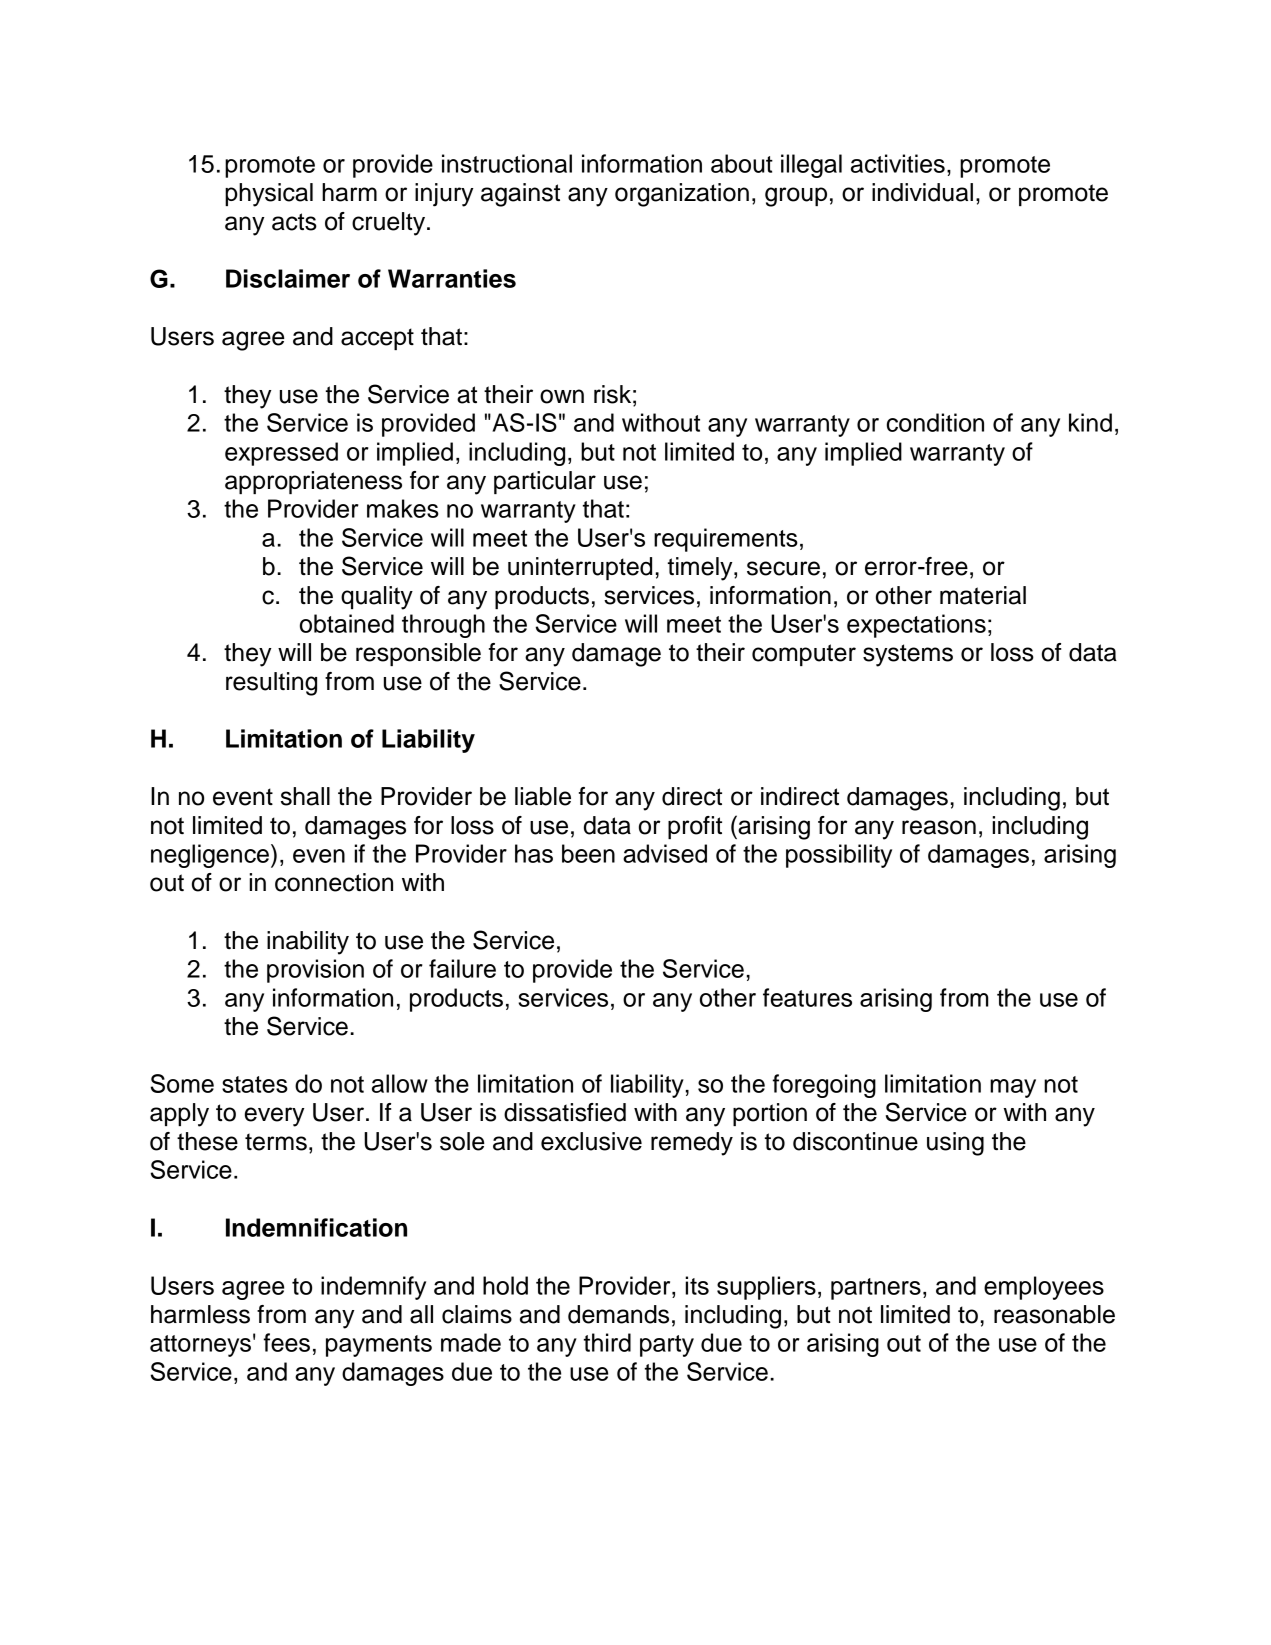 This page has height=1645, width=1271. I want to click on shall, so click(305, 796).
